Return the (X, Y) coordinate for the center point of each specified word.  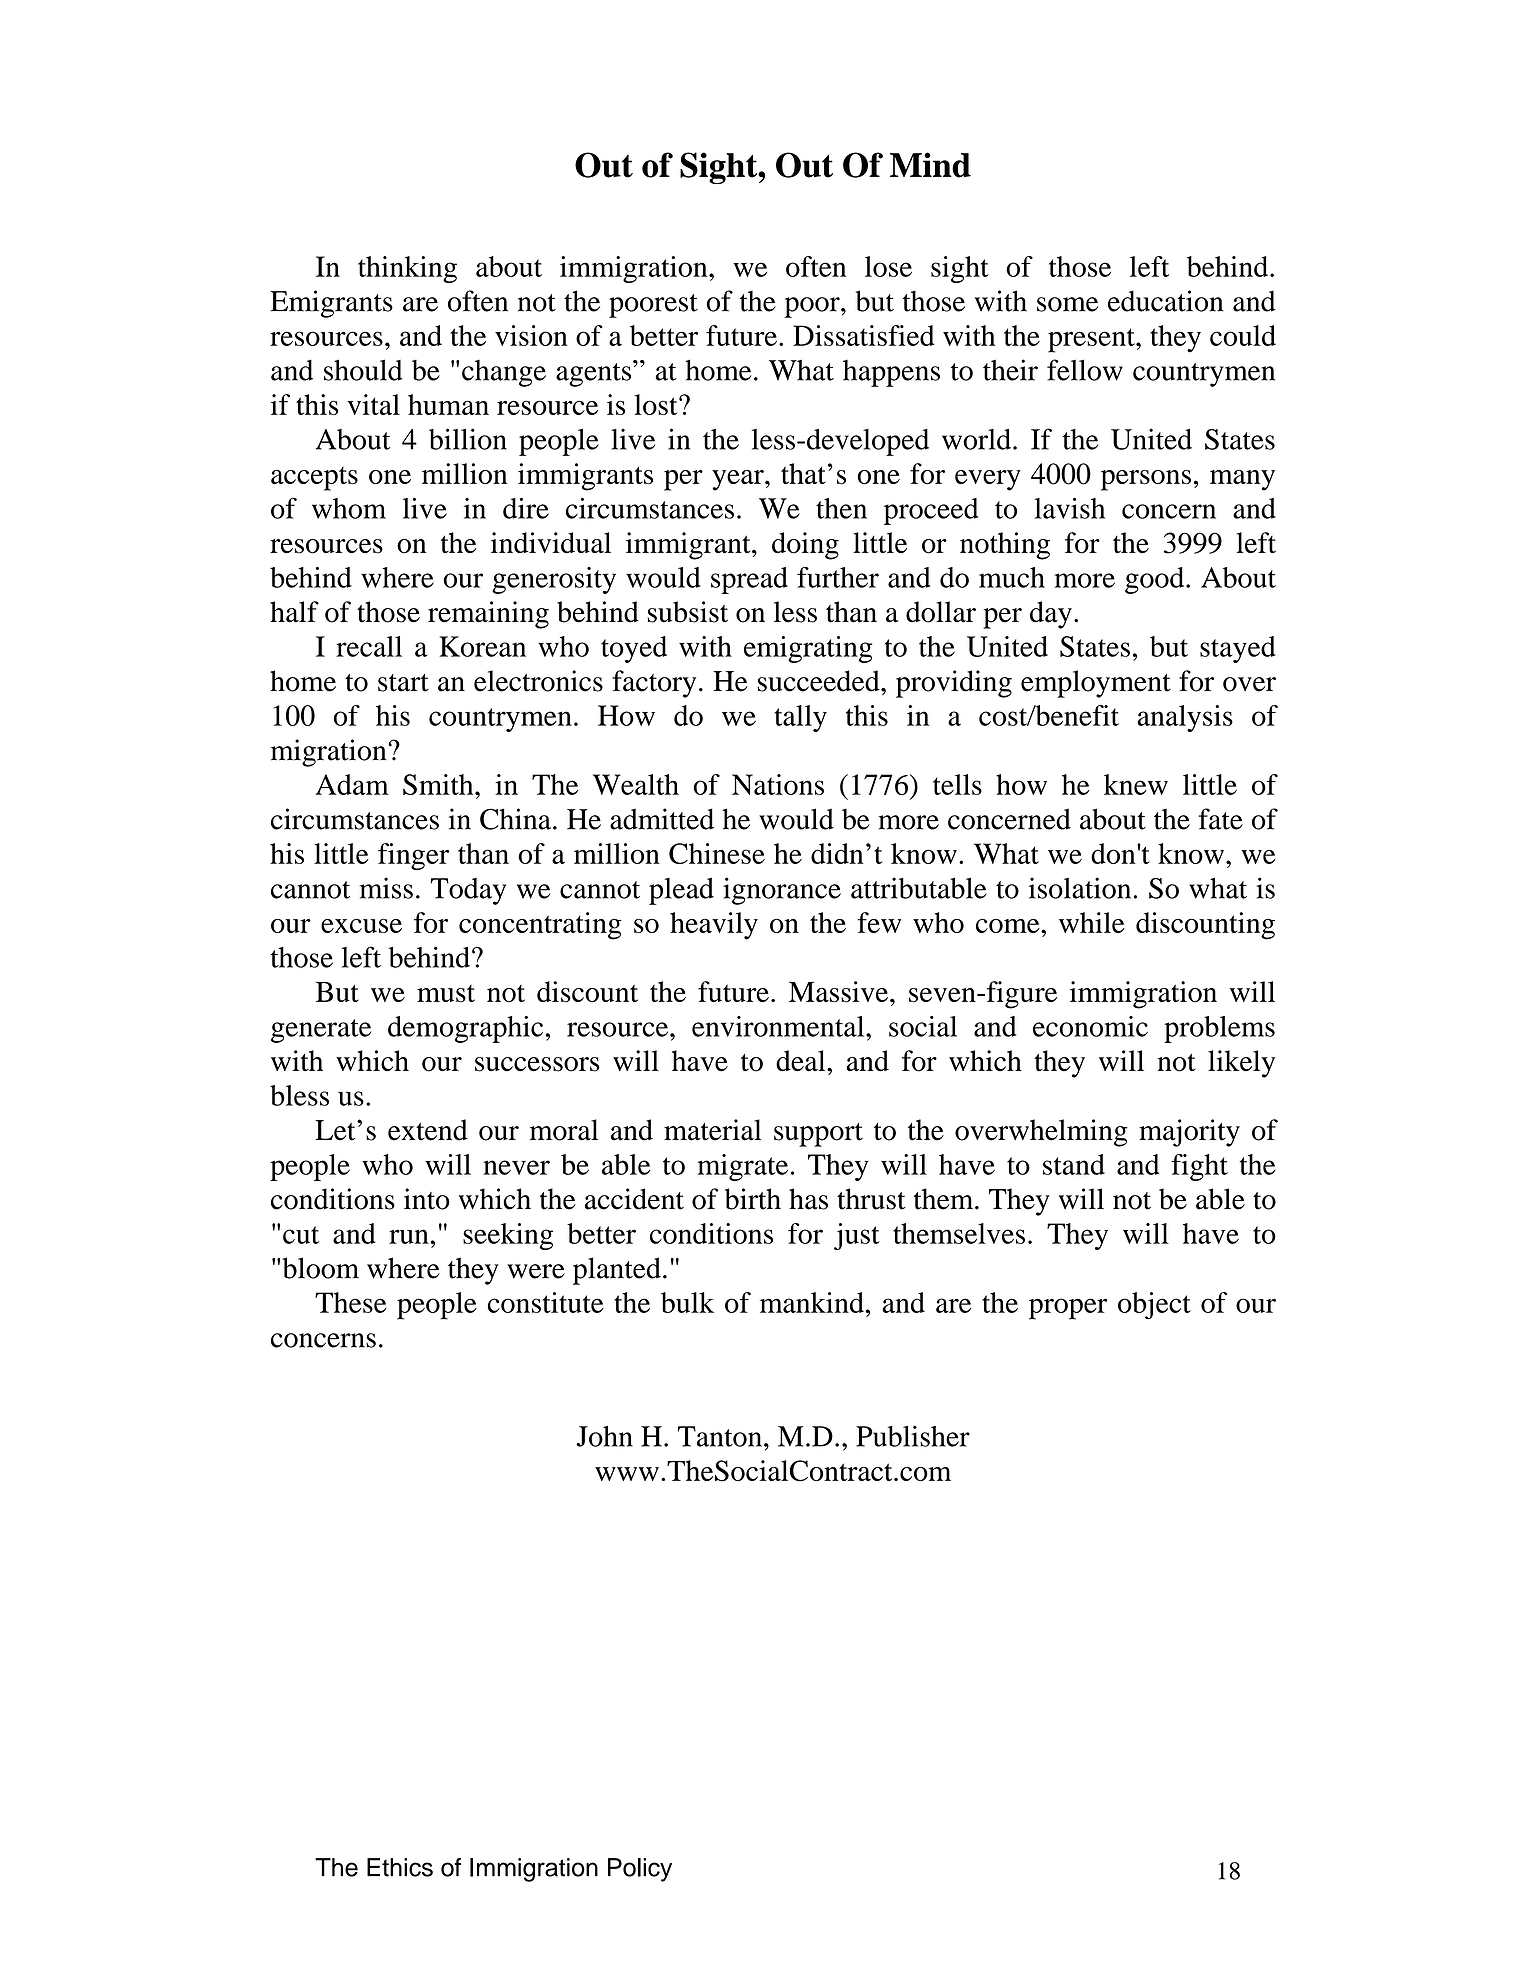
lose (888, 266)
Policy (640, 1870)
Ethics (400, 1867)
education (1166, 301)
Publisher (913, 1436)
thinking (407, 269)
